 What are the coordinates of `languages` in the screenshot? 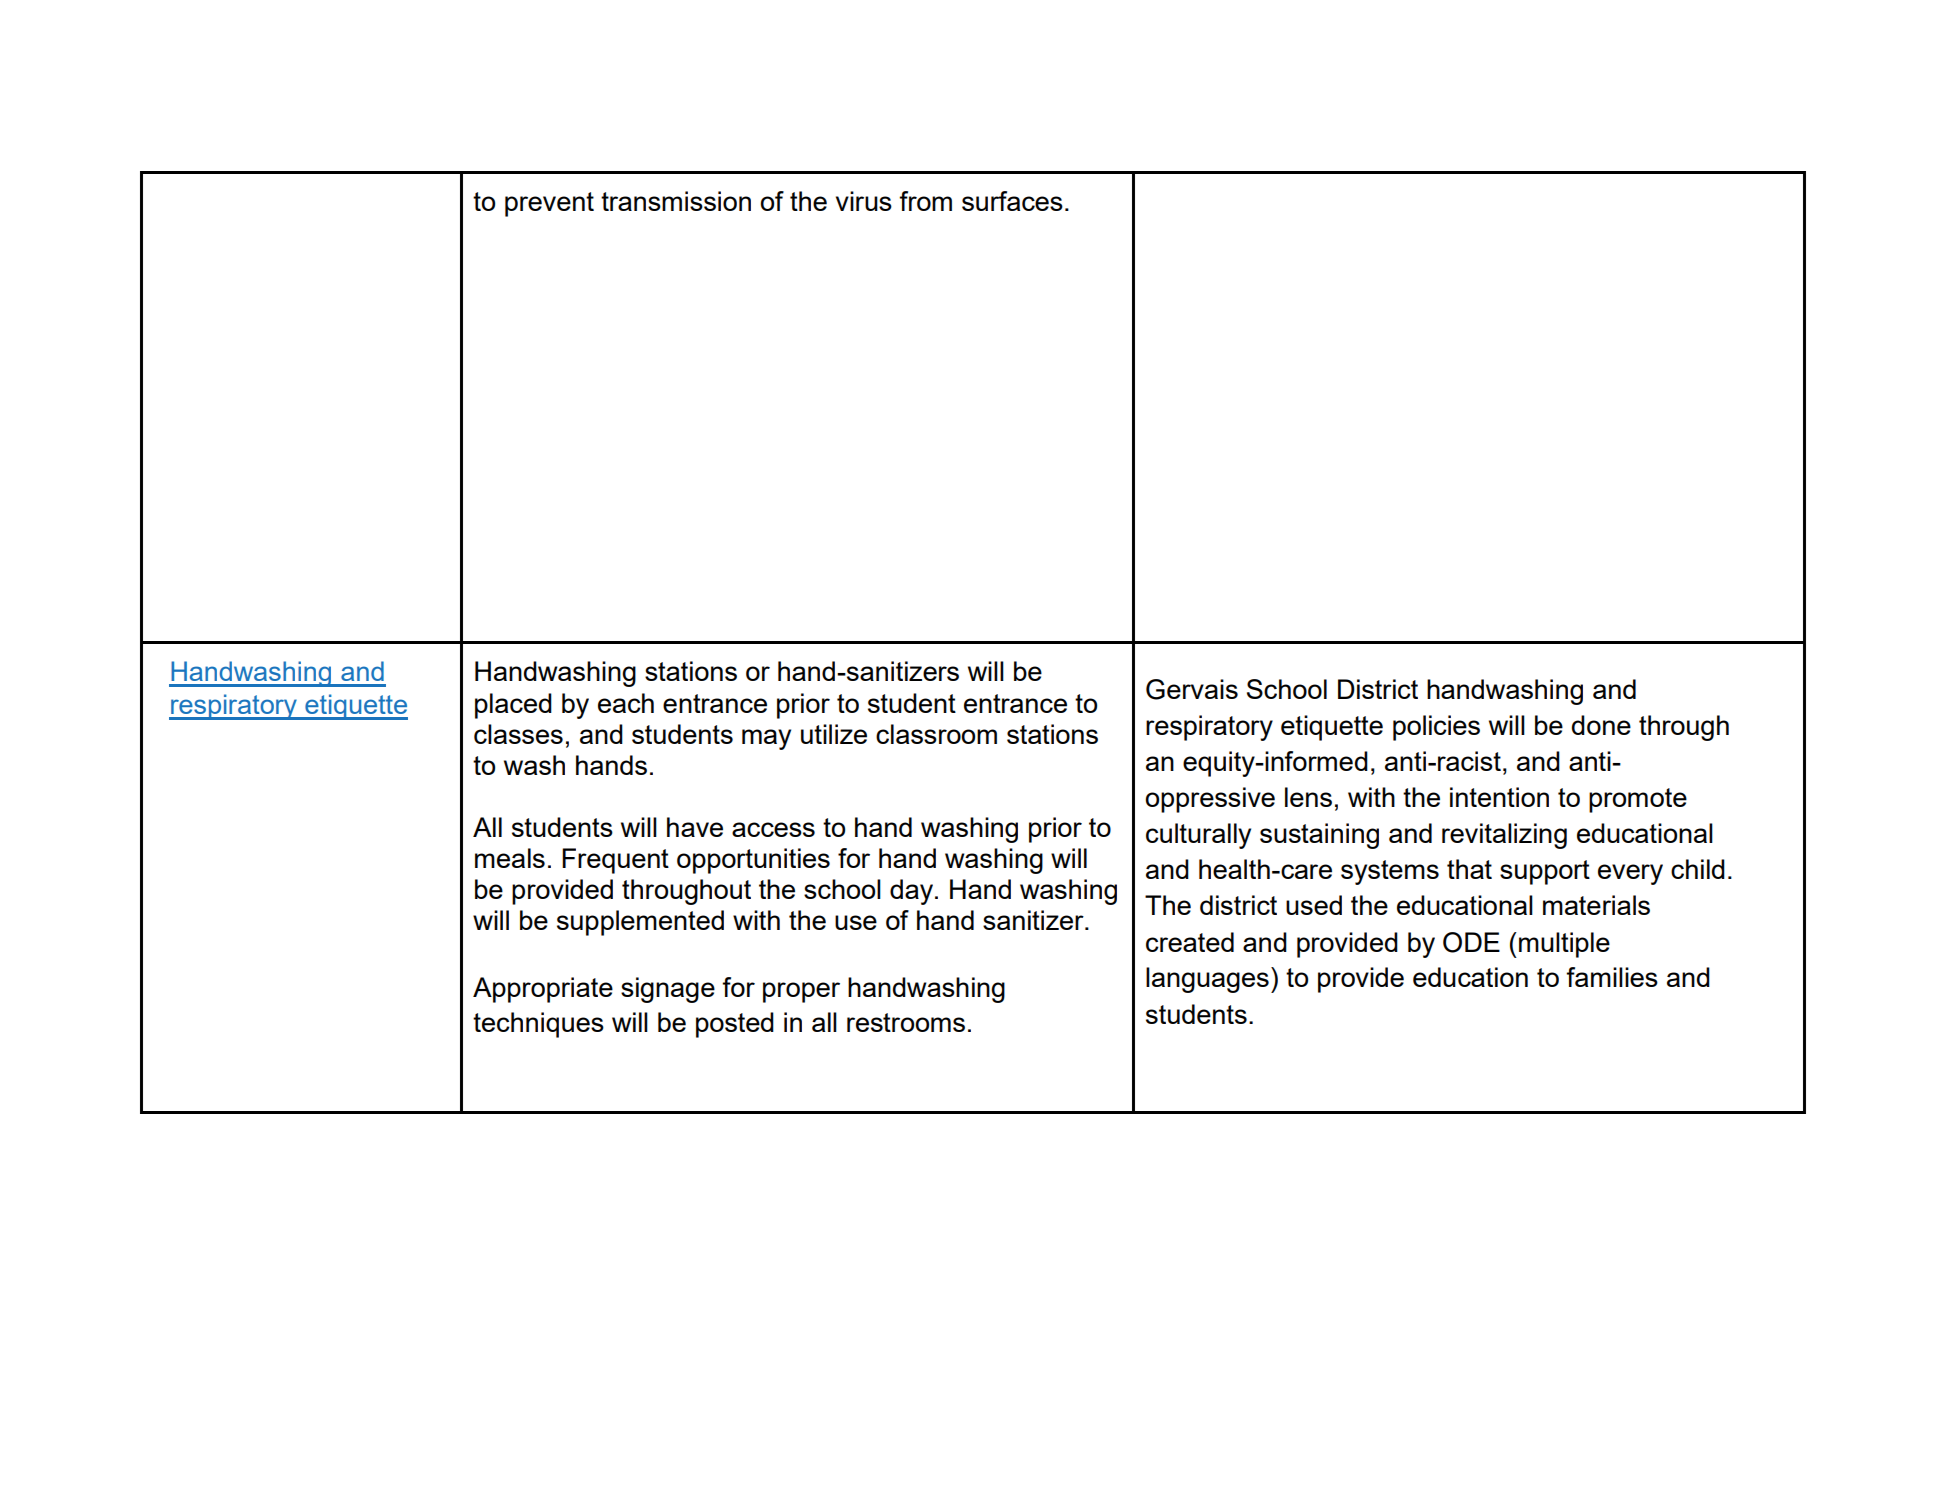 It's located at (1207, 980).
